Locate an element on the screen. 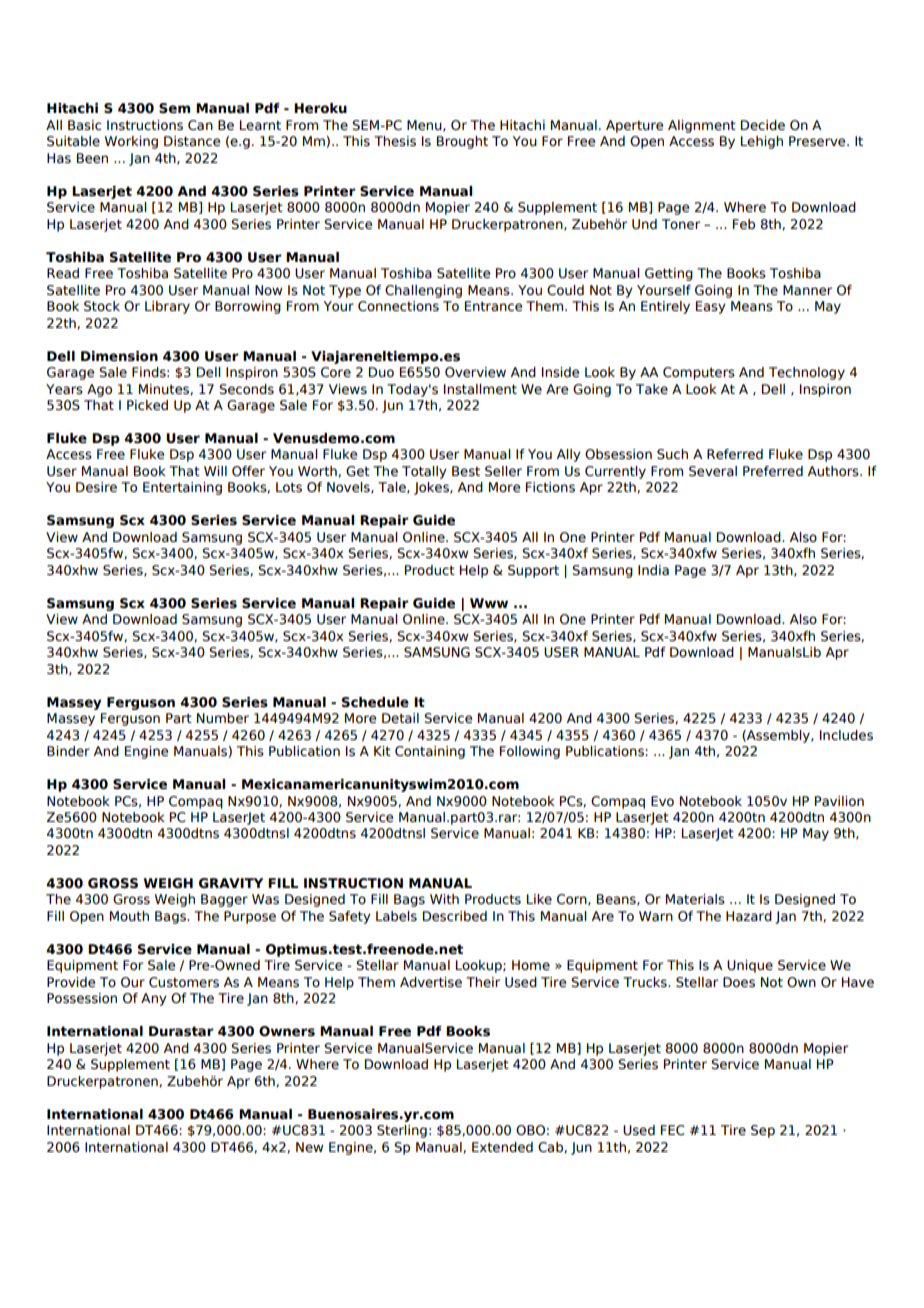 The image size is (924, 1308). New is located at coordinates (309, 1147).
